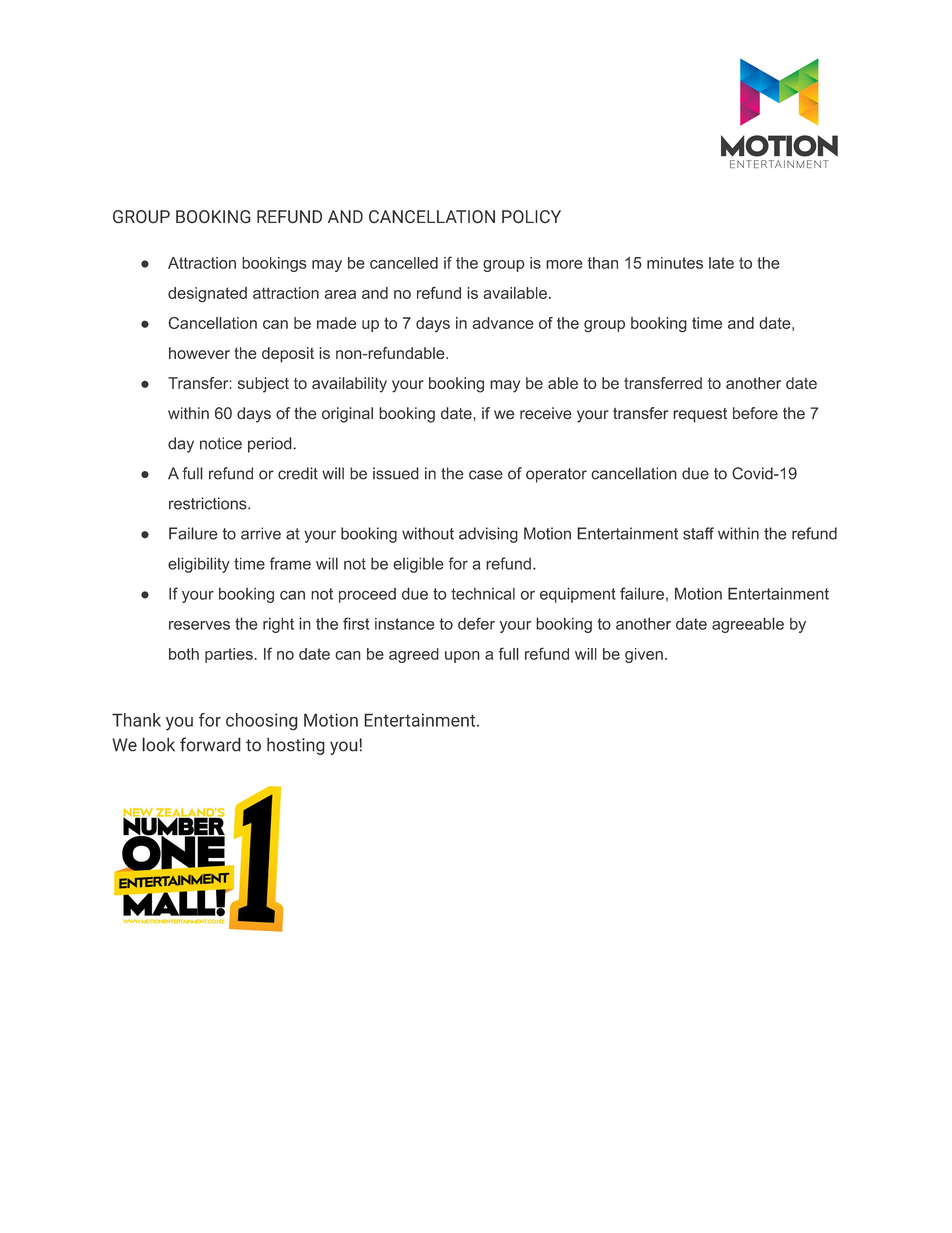 This screenshot has height=1233, width=952. I want to click on designated, so click(207, 295).
